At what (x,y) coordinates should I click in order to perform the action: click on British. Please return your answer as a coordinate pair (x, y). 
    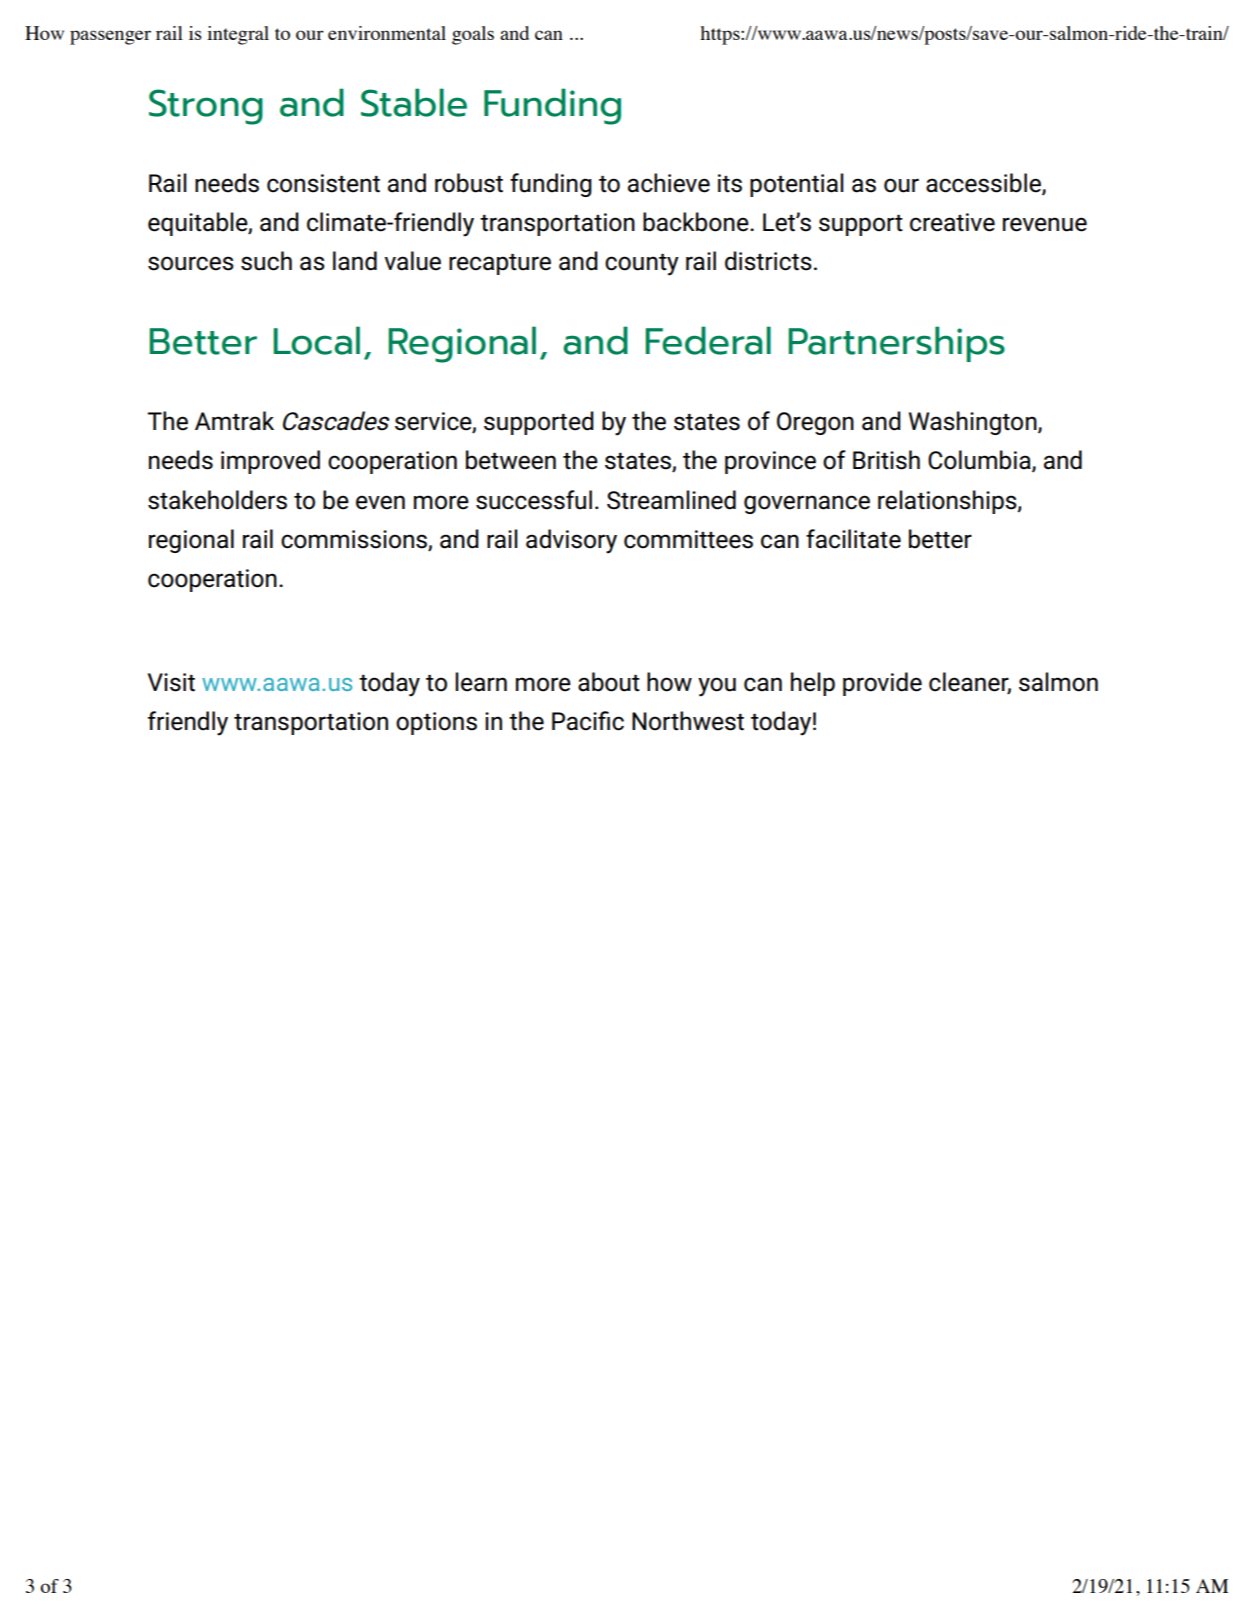
    Looking at the image, I should click on (886, 460).
